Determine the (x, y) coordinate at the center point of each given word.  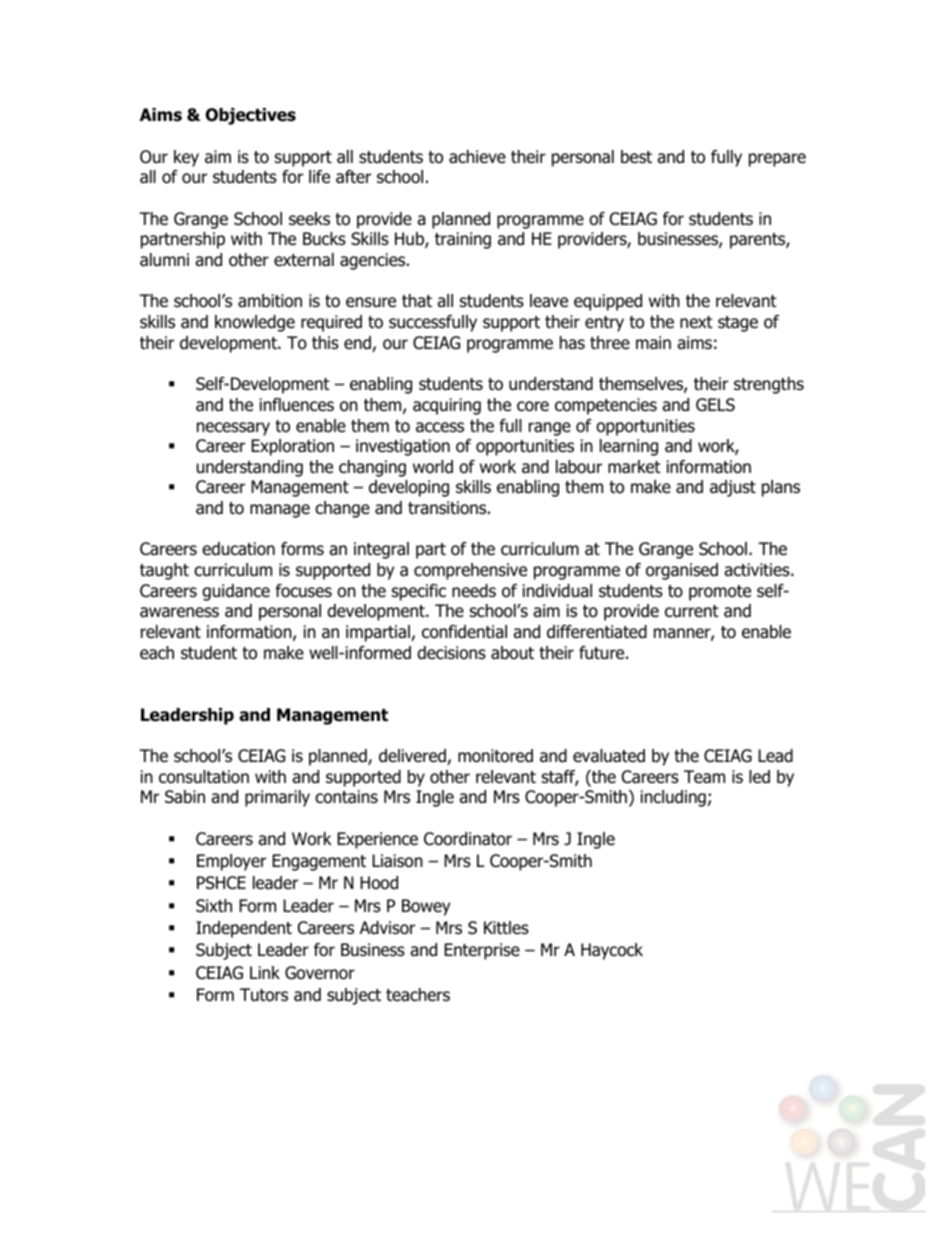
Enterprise (482, 951)
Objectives (251, 116)
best (636, 157)
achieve (477, 157)
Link (265, 972)
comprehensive (470, 571)
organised (682, 571)
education (238, 549)
